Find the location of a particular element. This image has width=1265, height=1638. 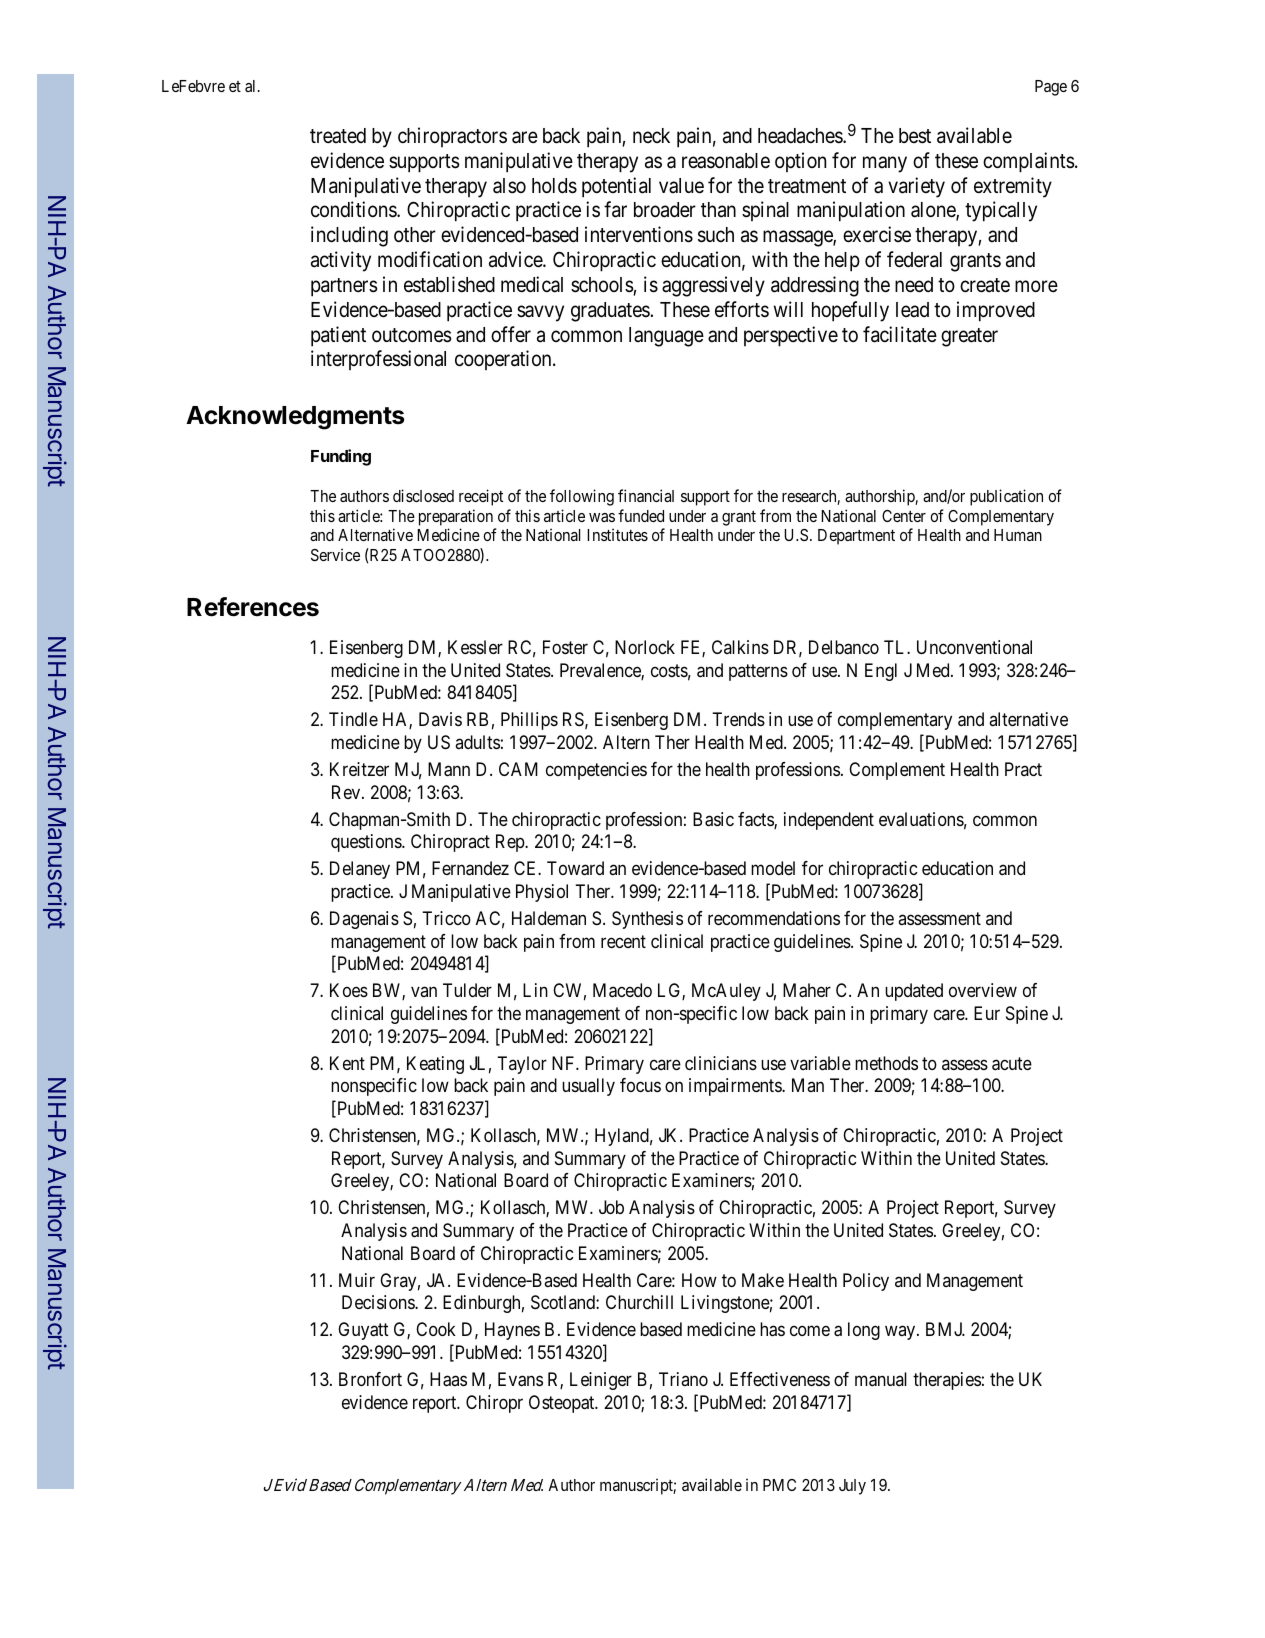

independent is located at coordinates (829, 821).
